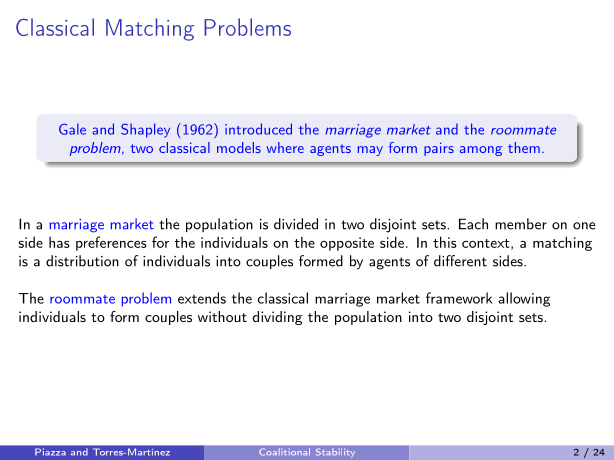  I want to click on where, so click(285, 147).
